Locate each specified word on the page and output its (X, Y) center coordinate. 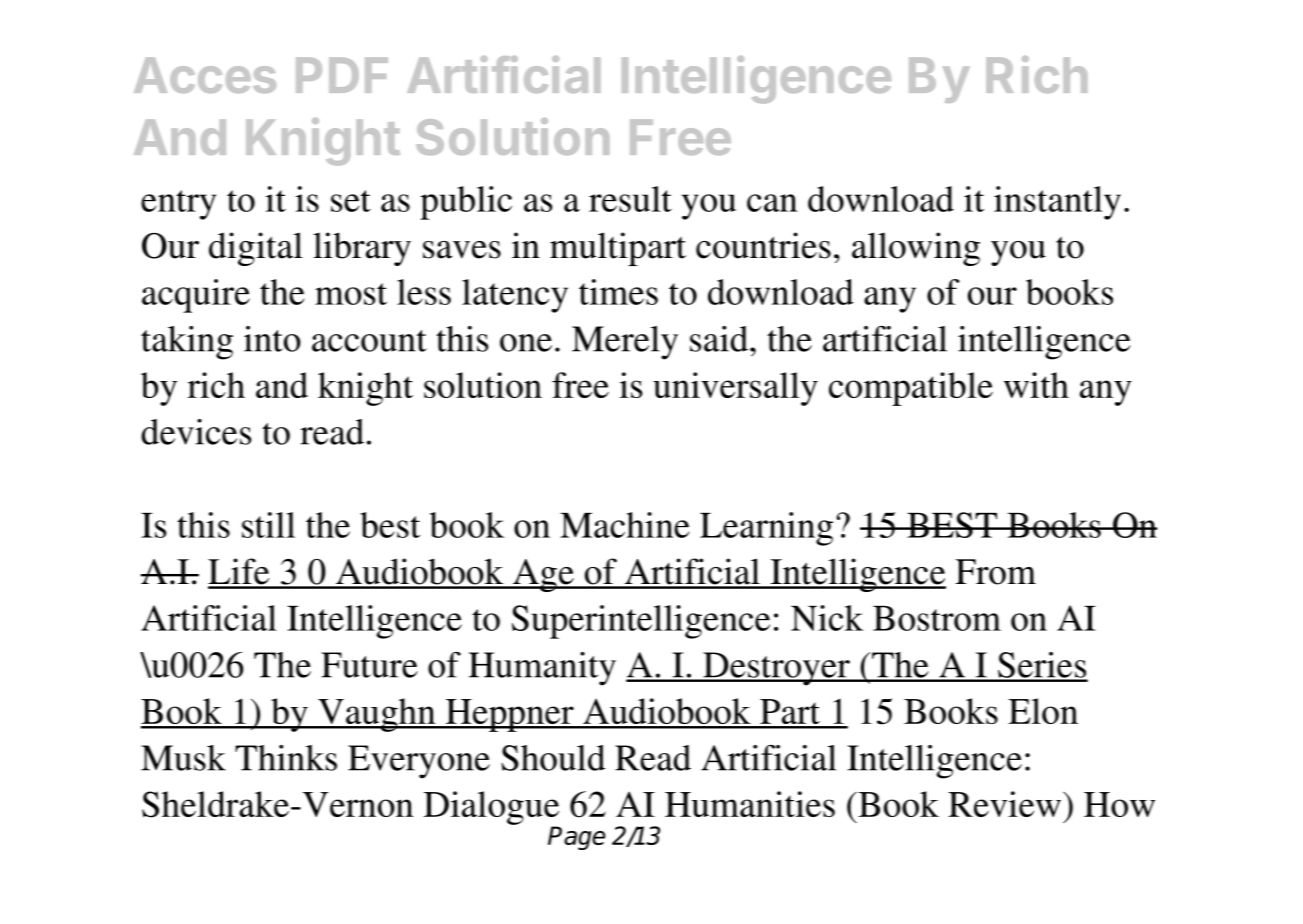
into (272, 339)
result (630, 199)
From (995, 572)
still (268, 525)
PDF (342, 75)
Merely (625, 343)
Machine (625, 525)
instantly (1057, 203)
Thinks (286, 758)
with (1036, 385)
